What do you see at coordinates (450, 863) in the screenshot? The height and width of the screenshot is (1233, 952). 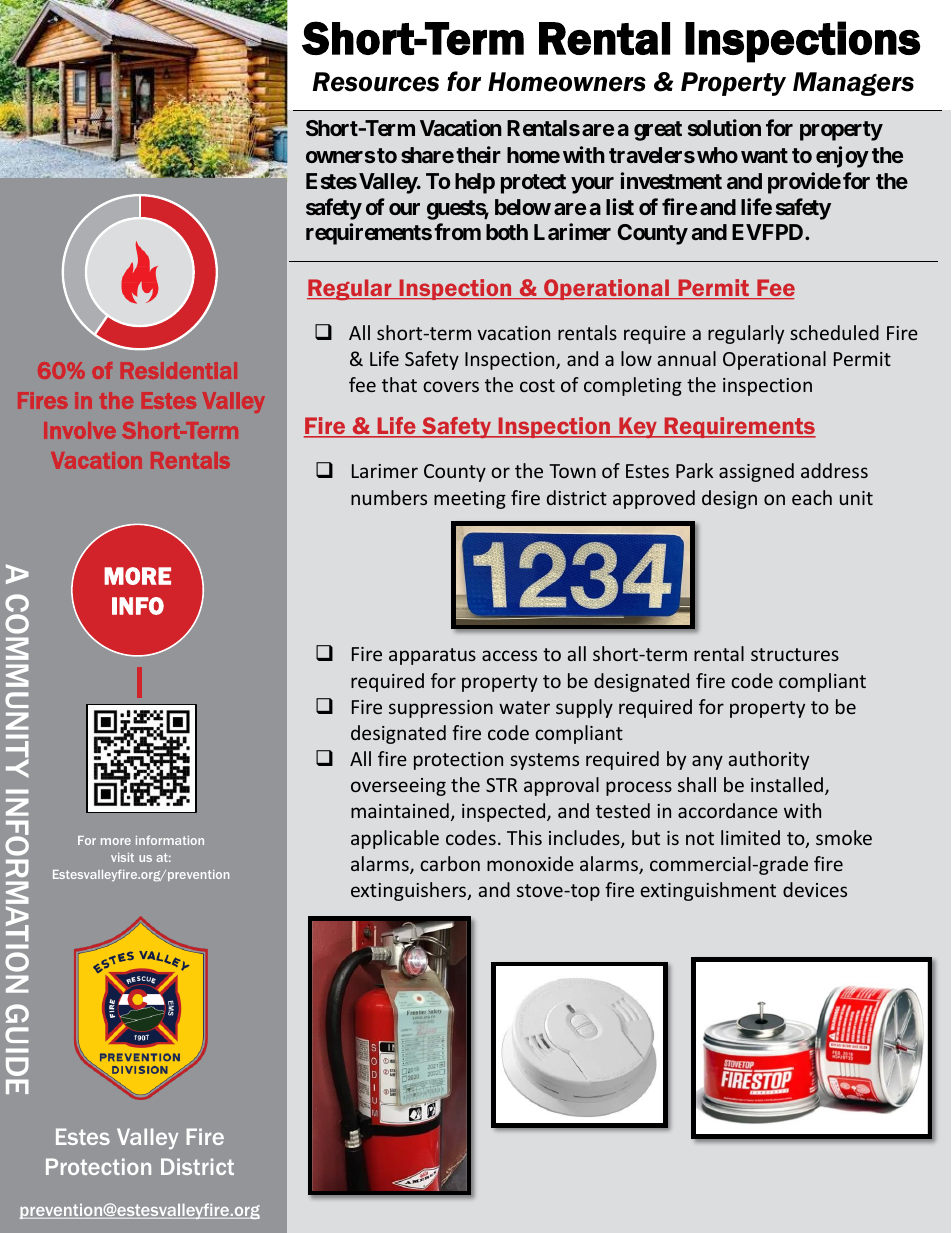 I see `carbon` at bounding box center [450, 863].
